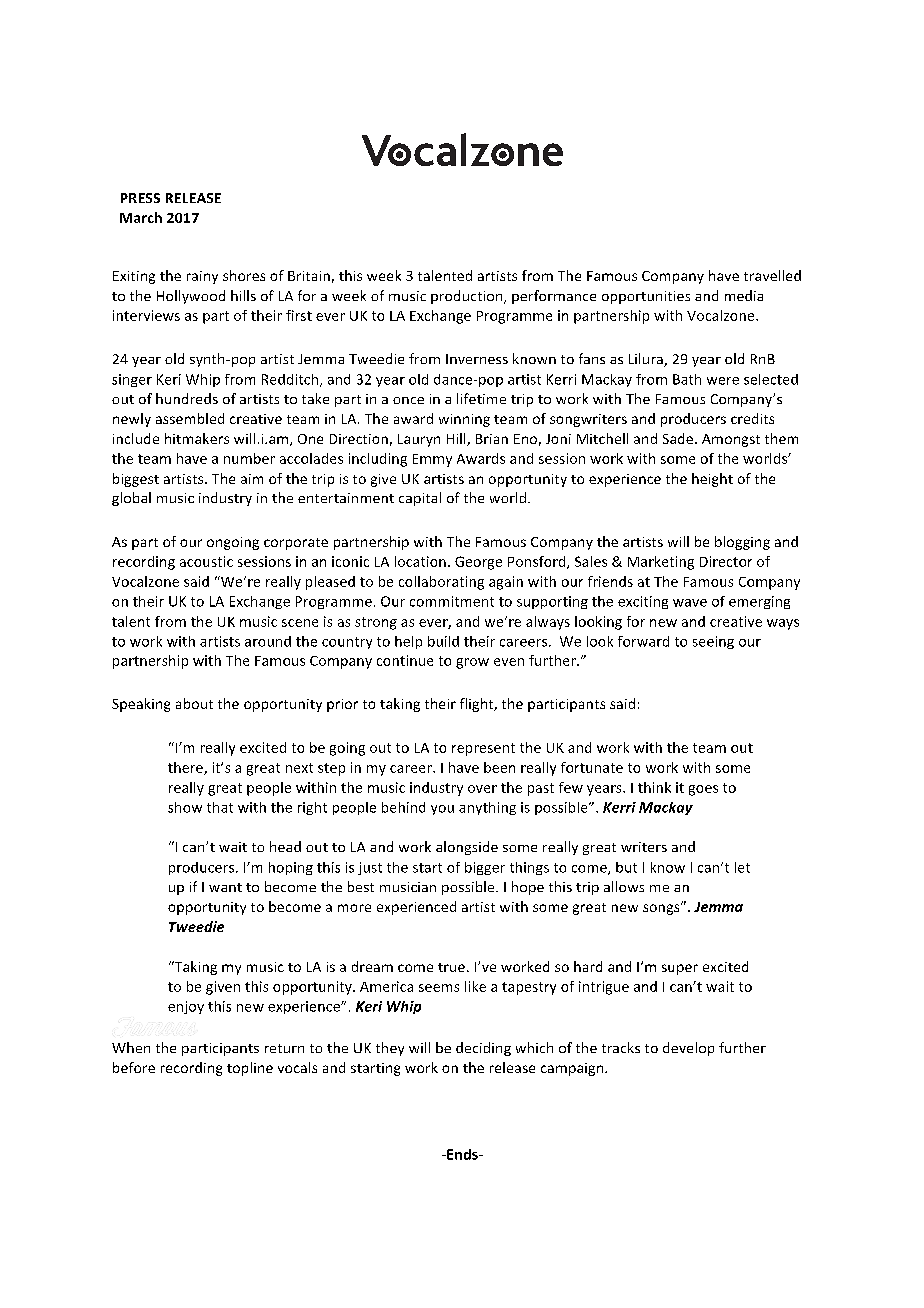 Image resolution: width=924 pixels, height=1308 pixels. Describe the element at coordinates (141, 217) in the screenshot. I see `March` at that location.
